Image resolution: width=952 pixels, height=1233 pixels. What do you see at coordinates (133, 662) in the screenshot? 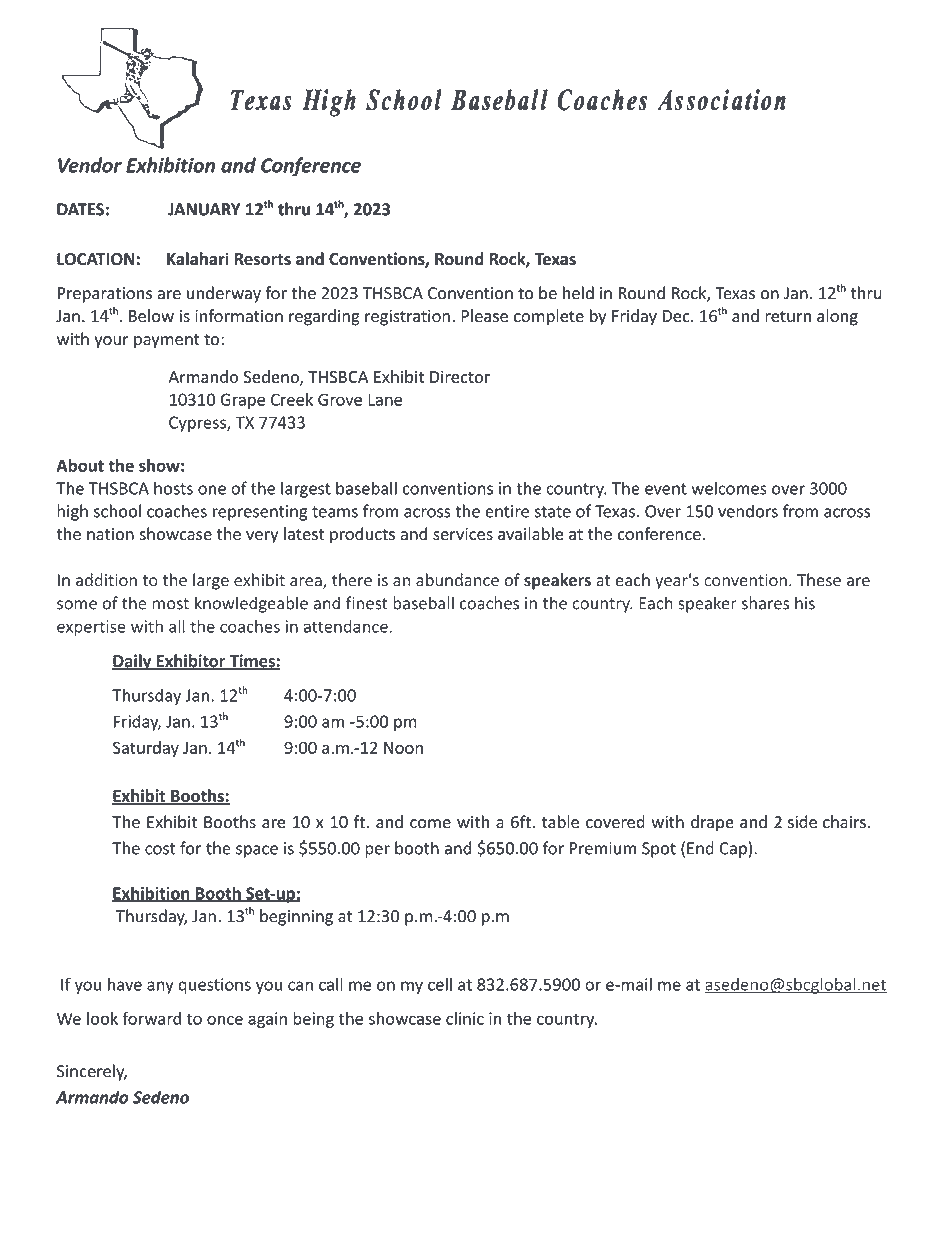
I see `Daily` at bounding box center [133, 662].
